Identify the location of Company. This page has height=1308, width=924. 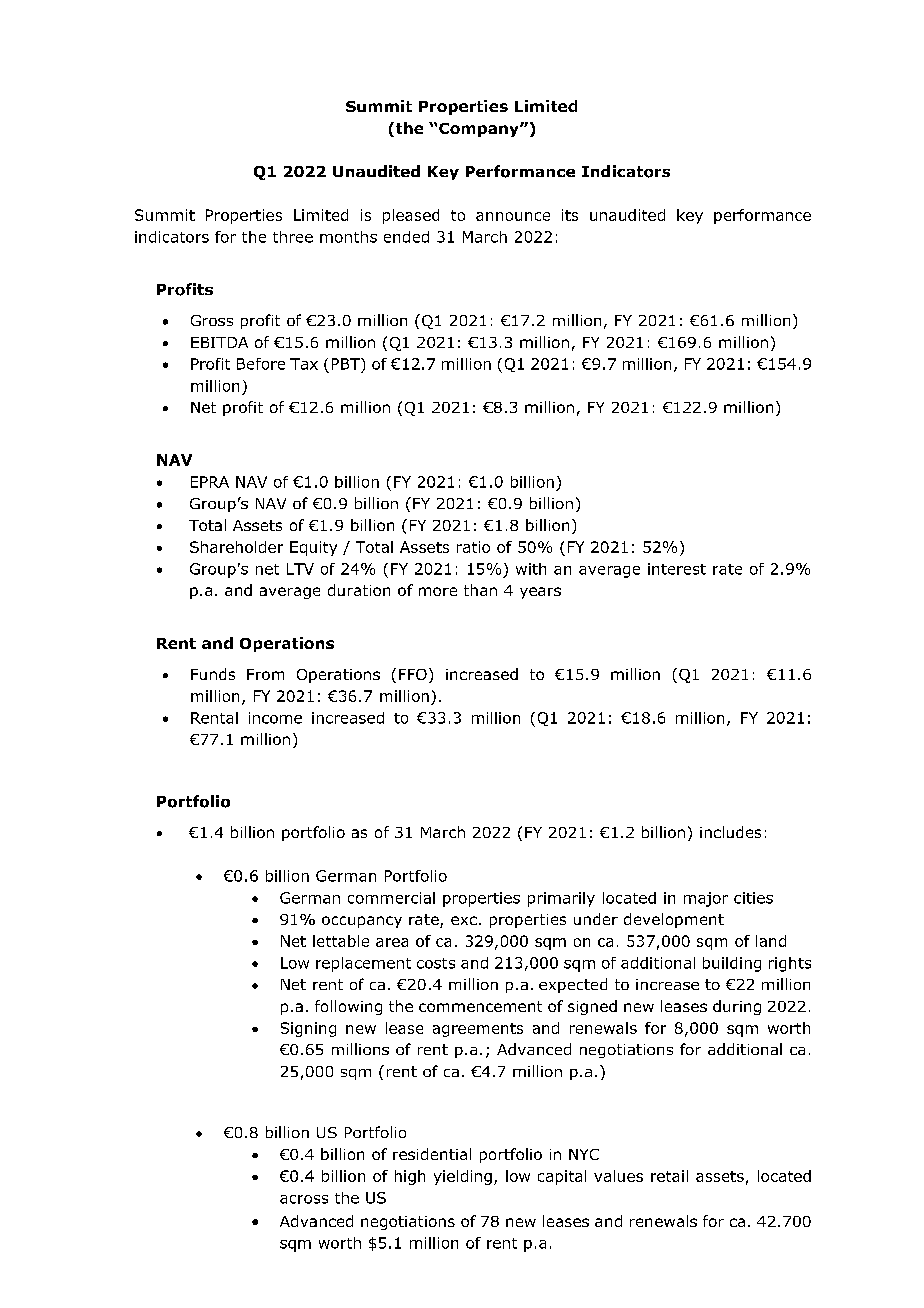
(480, 130).
